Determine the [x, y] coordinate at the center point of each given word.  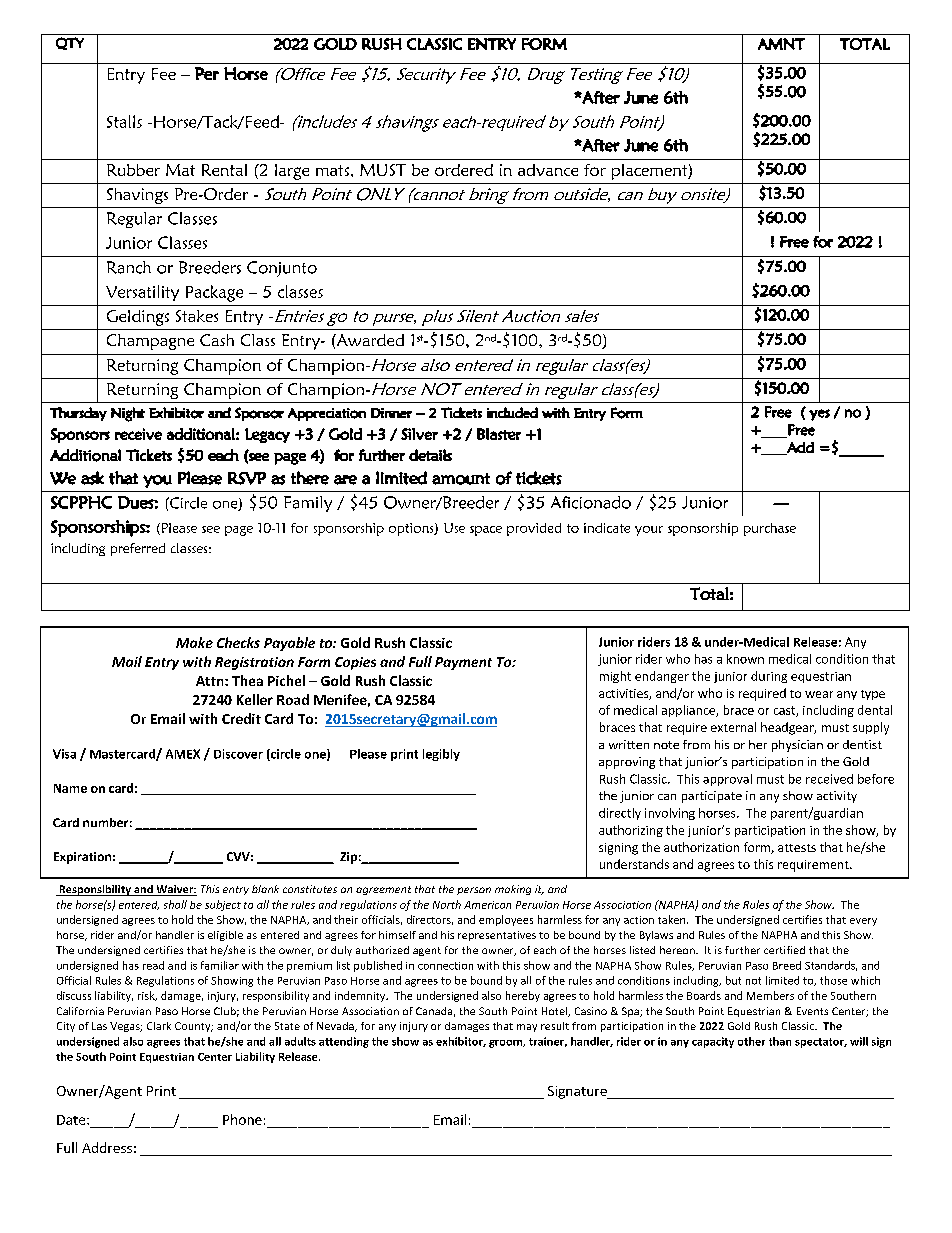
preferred [138, 549]
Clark [159, 1026]
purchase [770, 529]
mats [332, 170]
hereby [523, 996]
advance [548, 170]
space [486, 531]
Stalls [124, 121]
